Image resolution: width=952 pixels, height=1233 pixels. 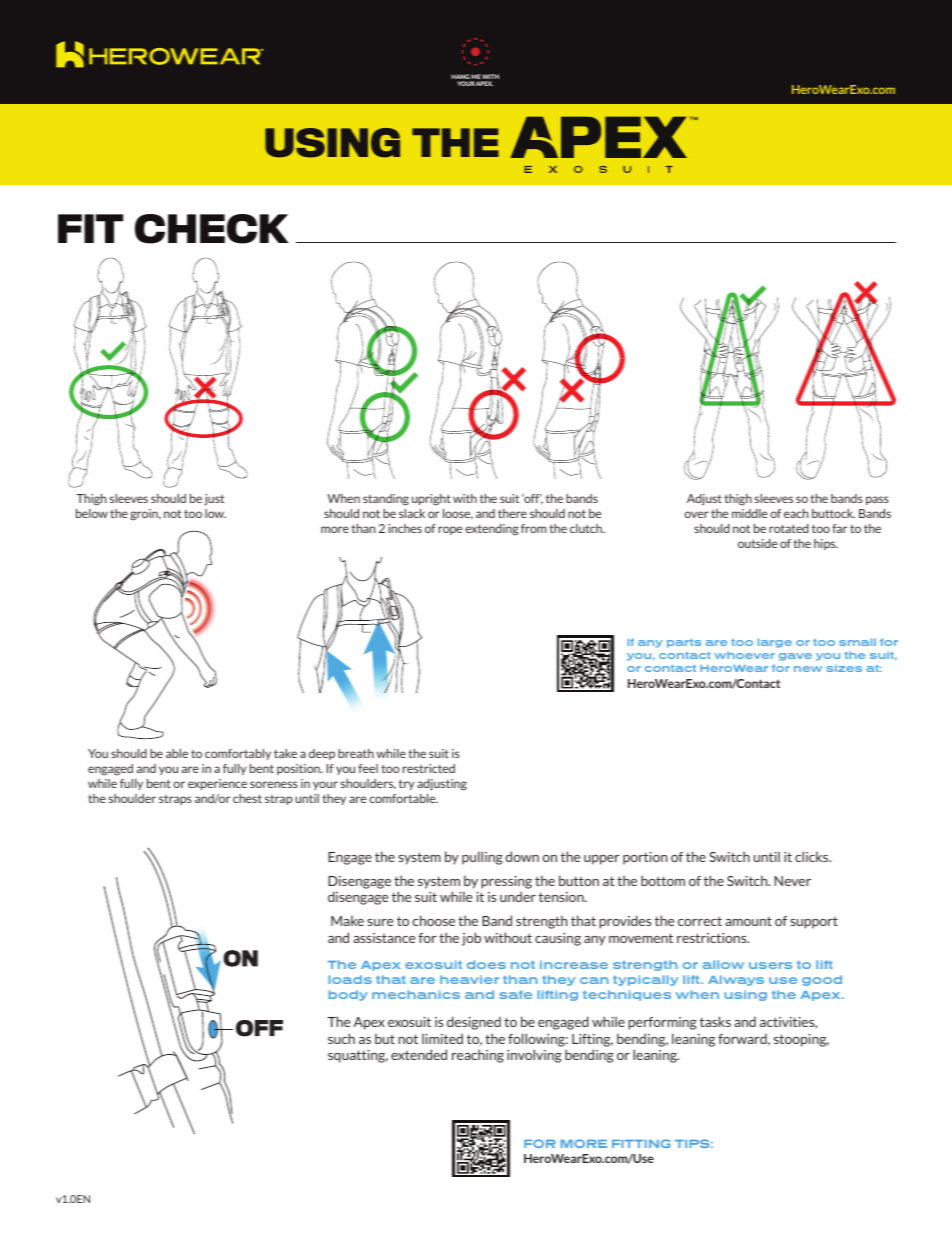 What do you see at coordinates (458, 514) in the screenshot?
I see `loose` at bounding box center [458, 514].
